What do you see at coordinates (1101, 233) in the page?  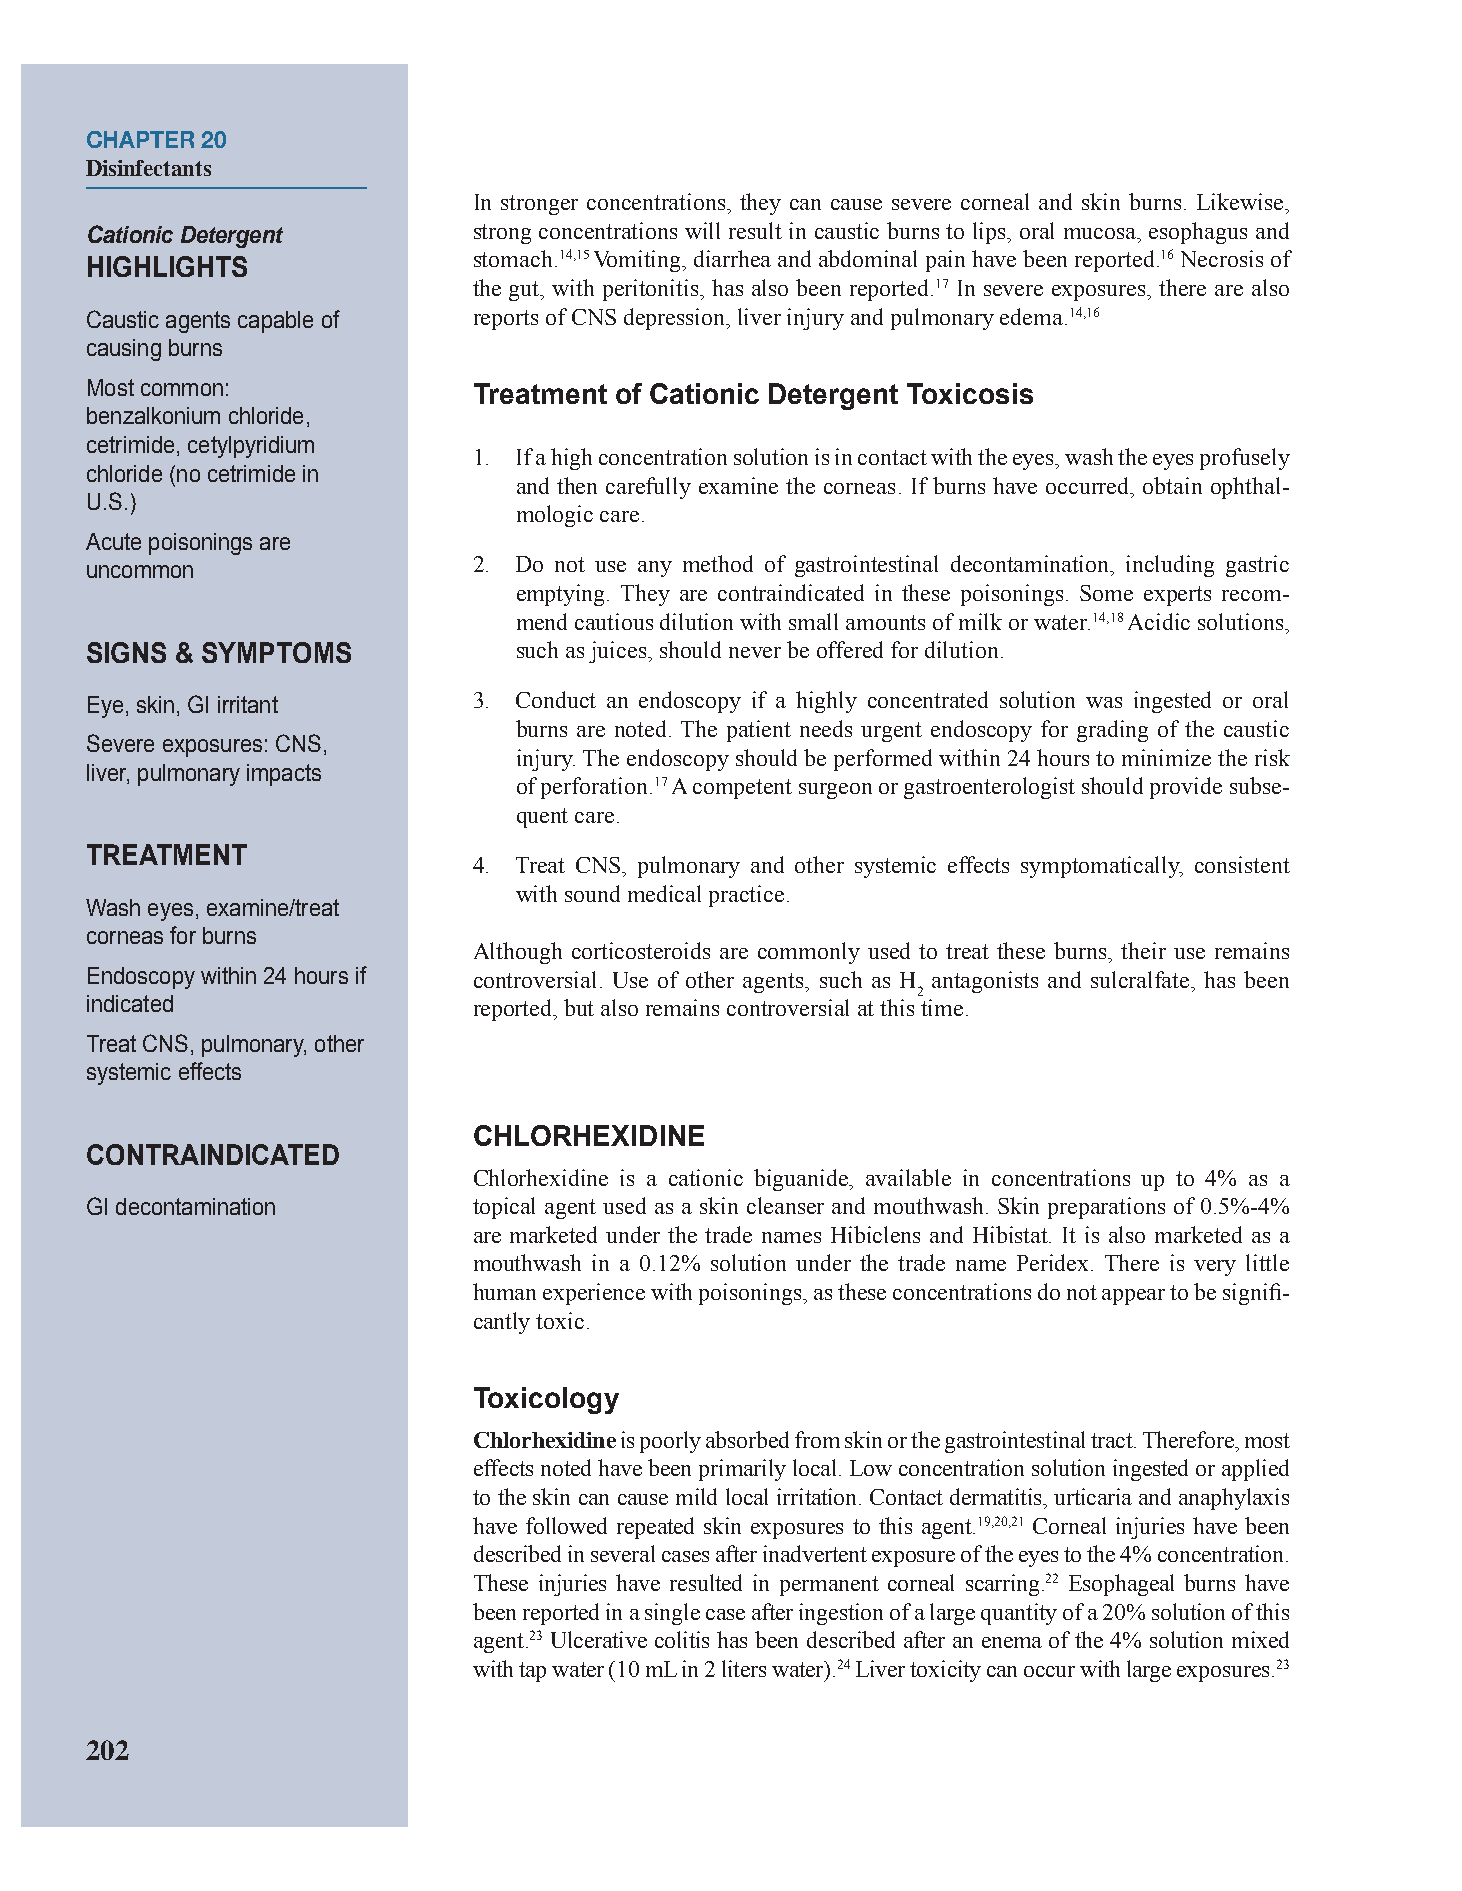 I see `mucosa` at bounding box center [1101, 233].
